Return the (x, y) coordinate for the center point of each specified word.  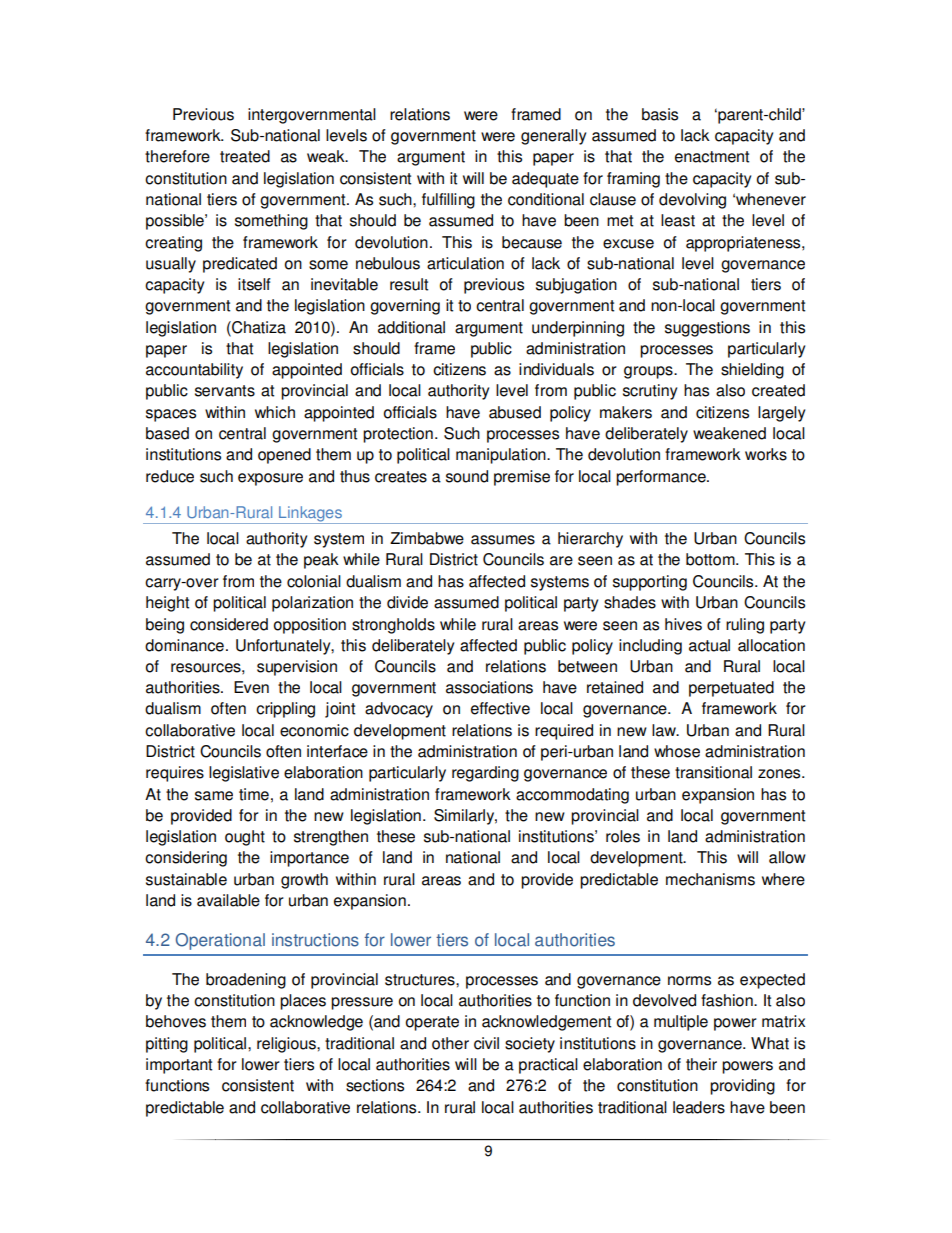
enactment (712, 157)
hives (683, 624)
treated (245, 156)
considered (229, 624)
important (179, 1066)
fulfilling (448, 201)
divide (407, 602)
